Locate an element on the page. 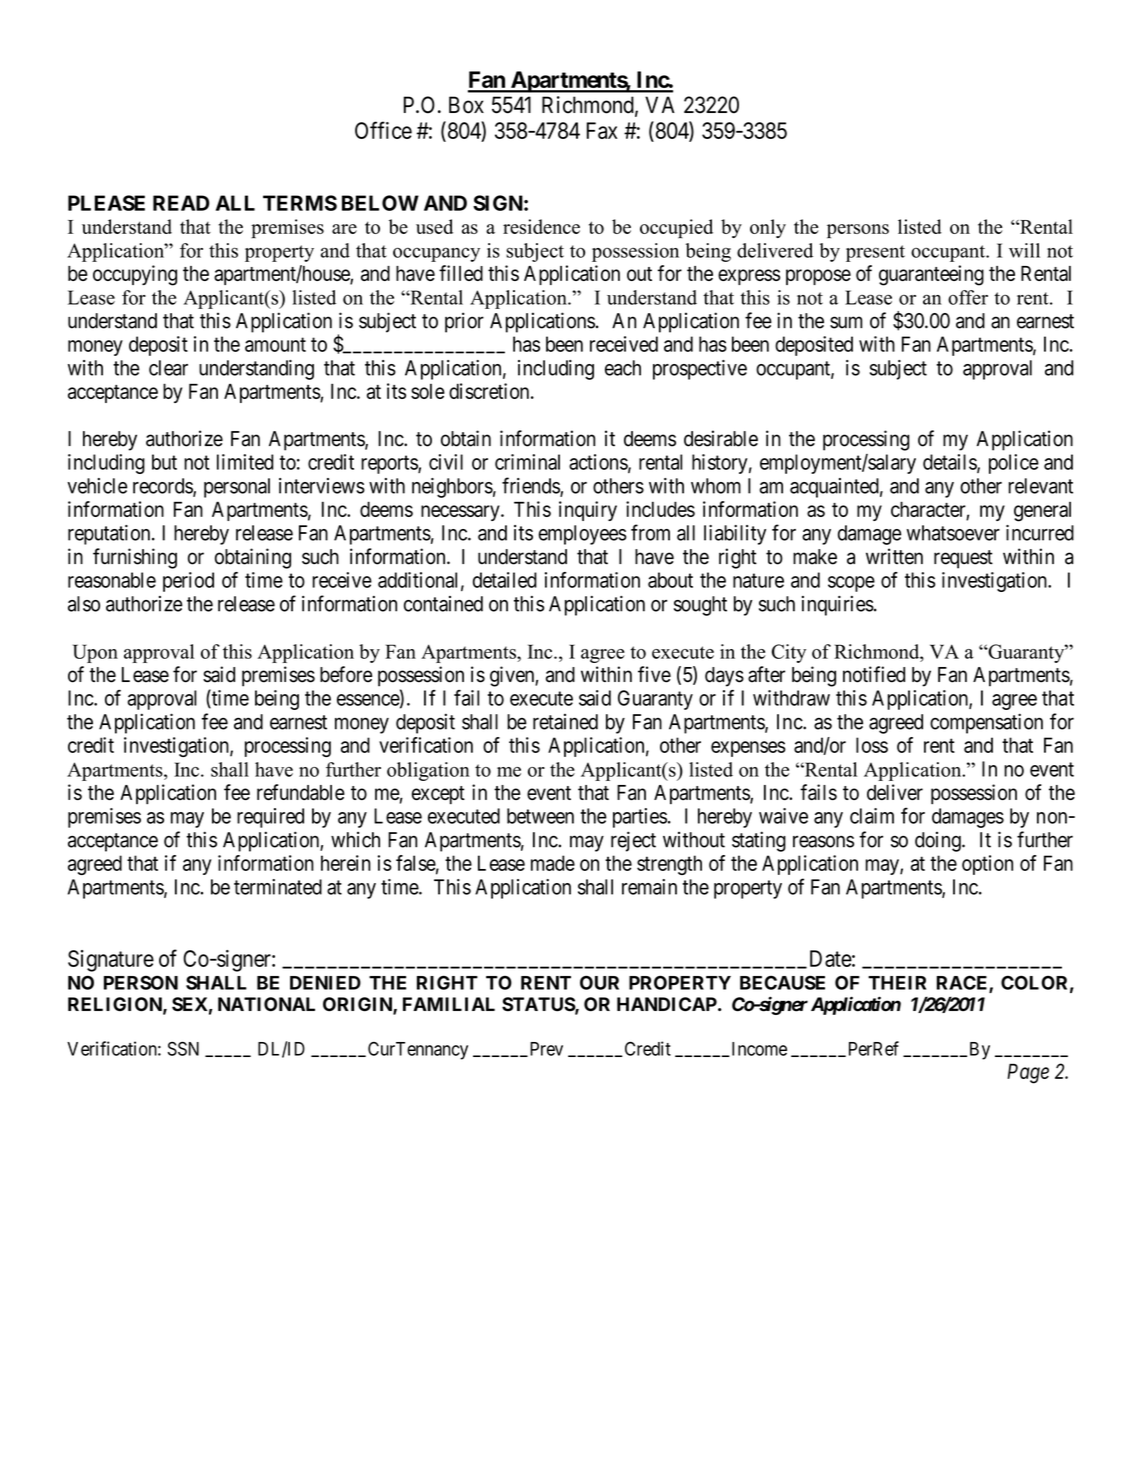  READ is located at coordinates (181, 203).
